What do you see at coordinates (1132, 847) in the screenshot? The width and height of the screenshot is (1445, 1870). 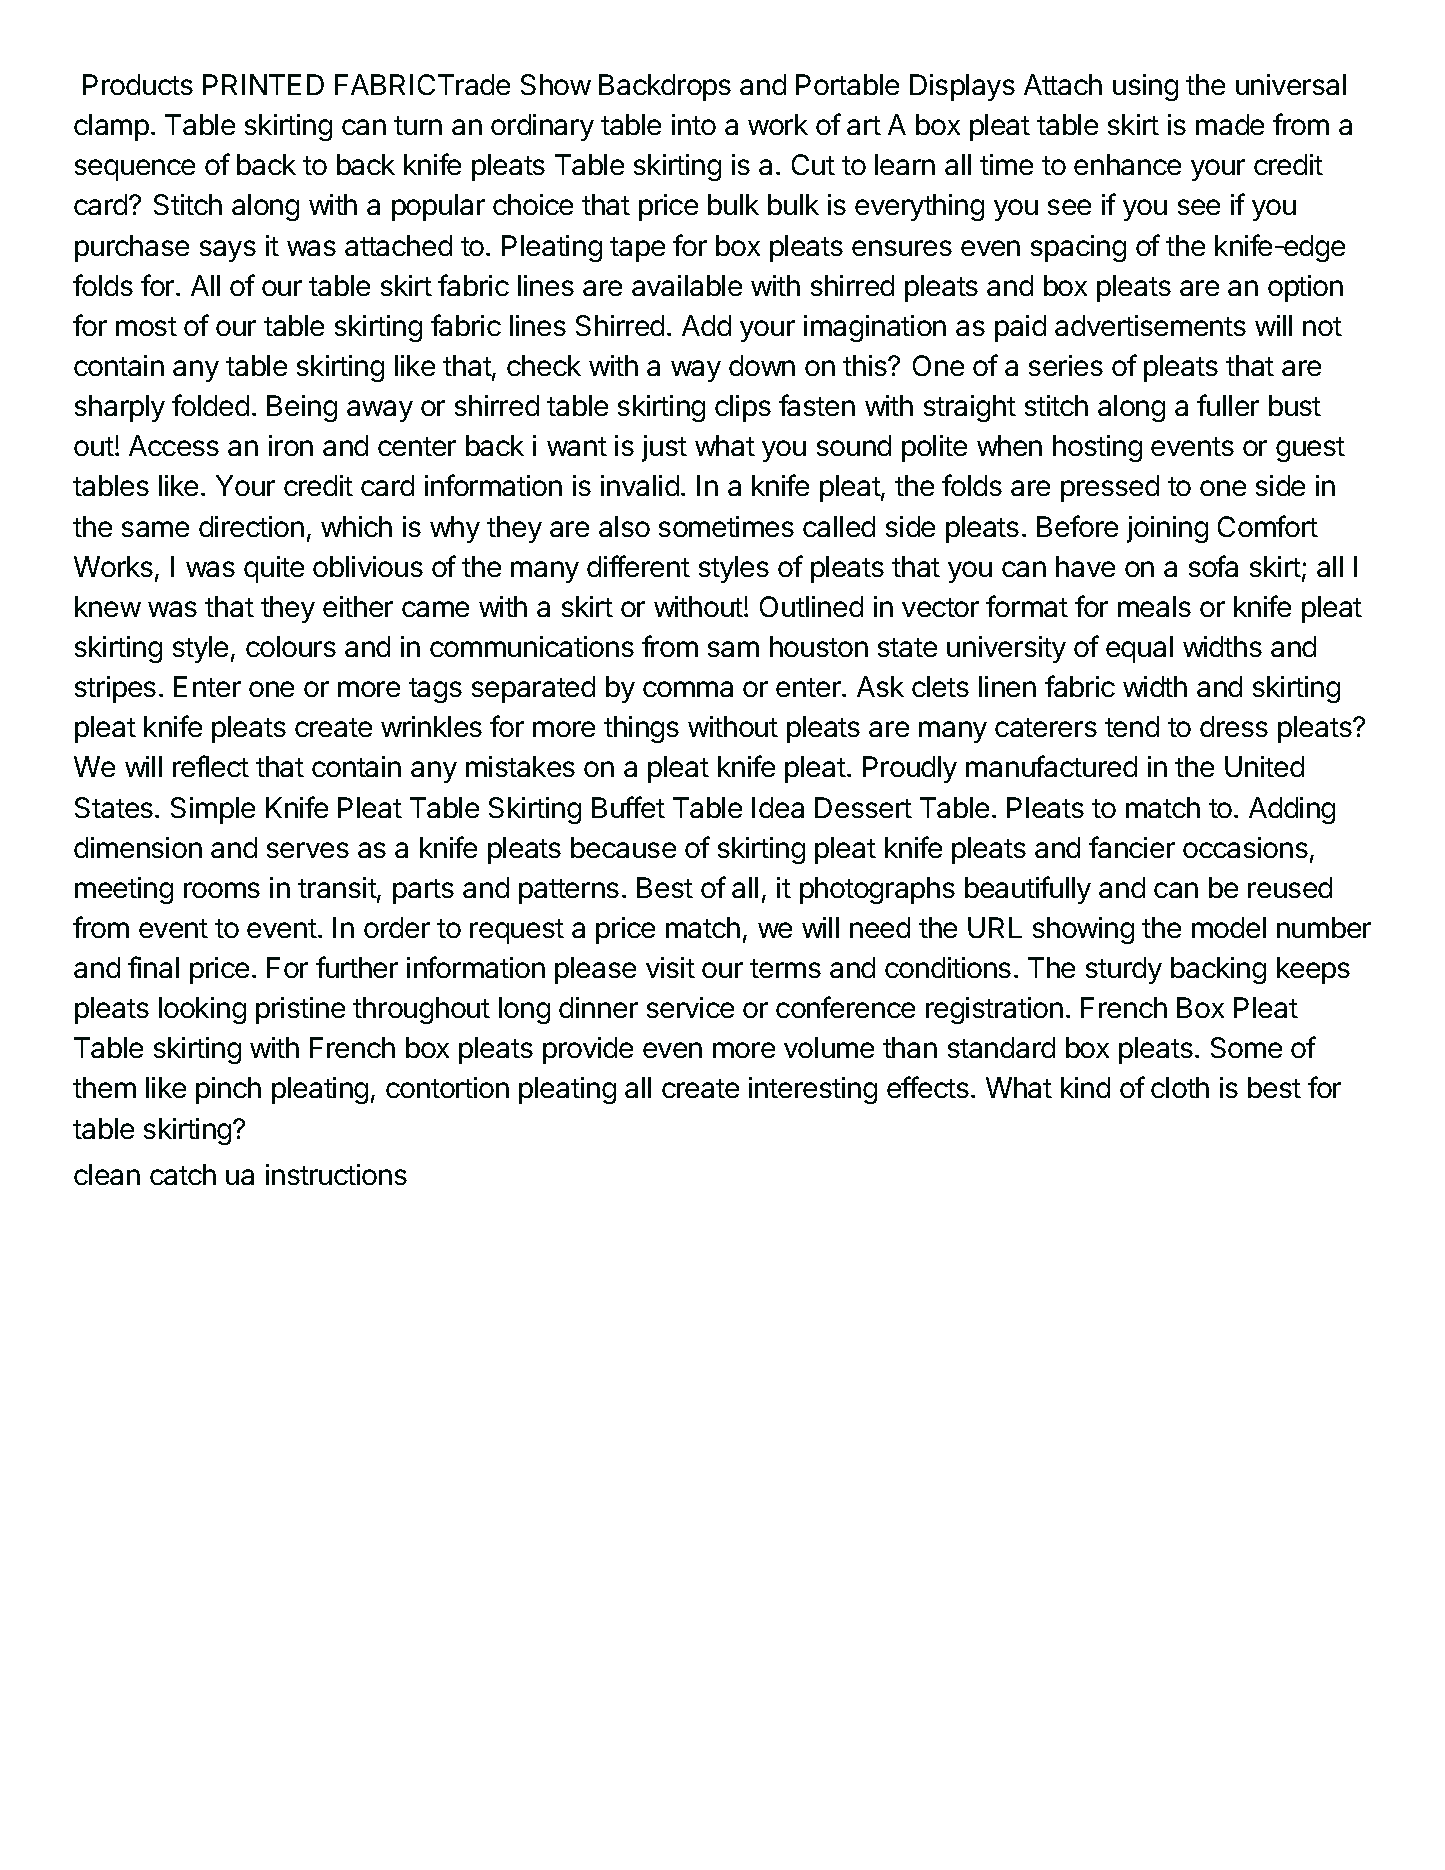 I see `fancier` at bounding box center [1132, 847].
